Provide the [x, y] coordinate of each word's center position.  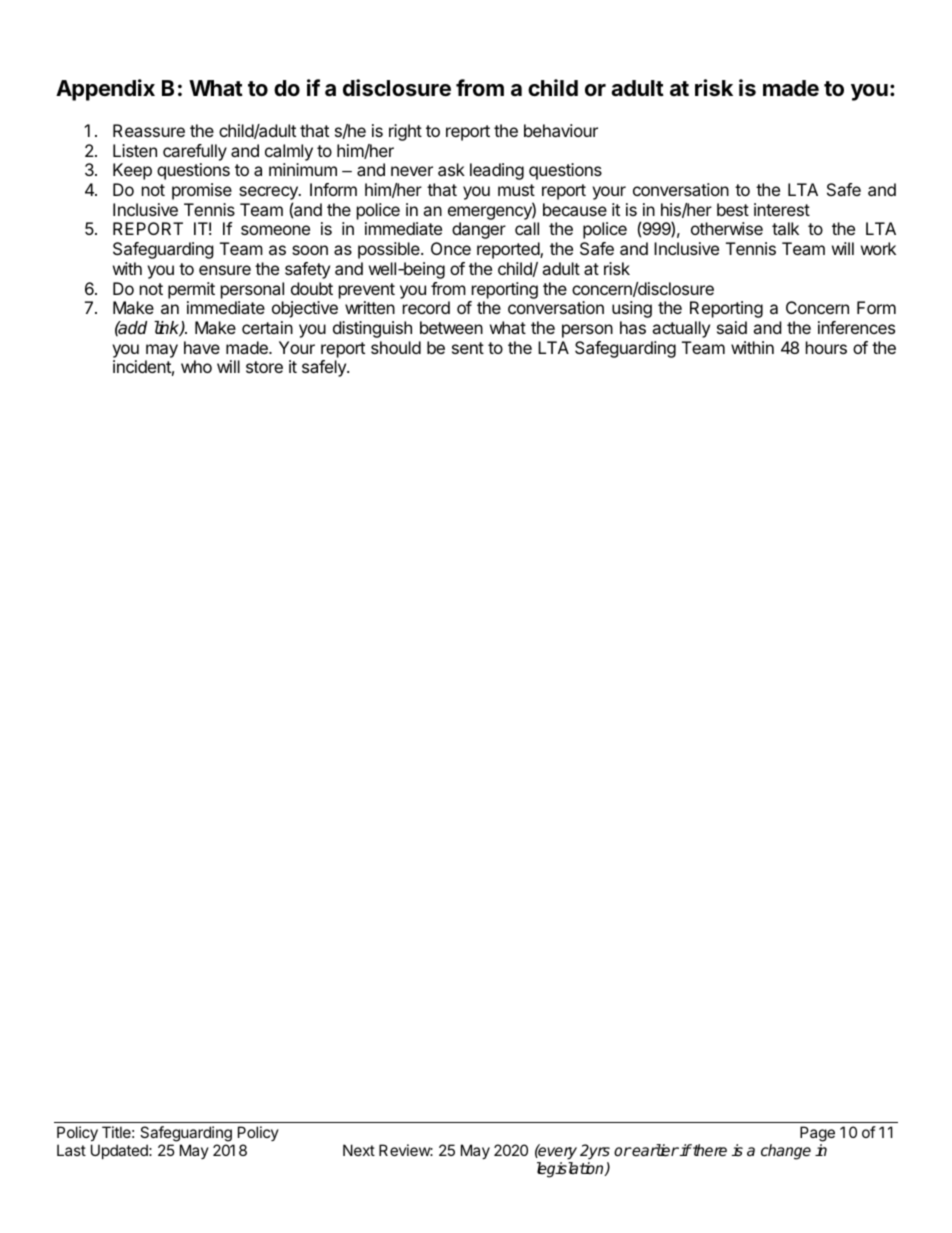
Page [817, 1135]
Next [359, 1150]
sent [468, 348]
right [405, 132]
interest [782, 209]
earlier [655, 1150]
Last [71, 1150]
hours [826, 347]
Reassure [149, 130]
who [196, 366]
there [709, 1150]
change [786, 1152]
